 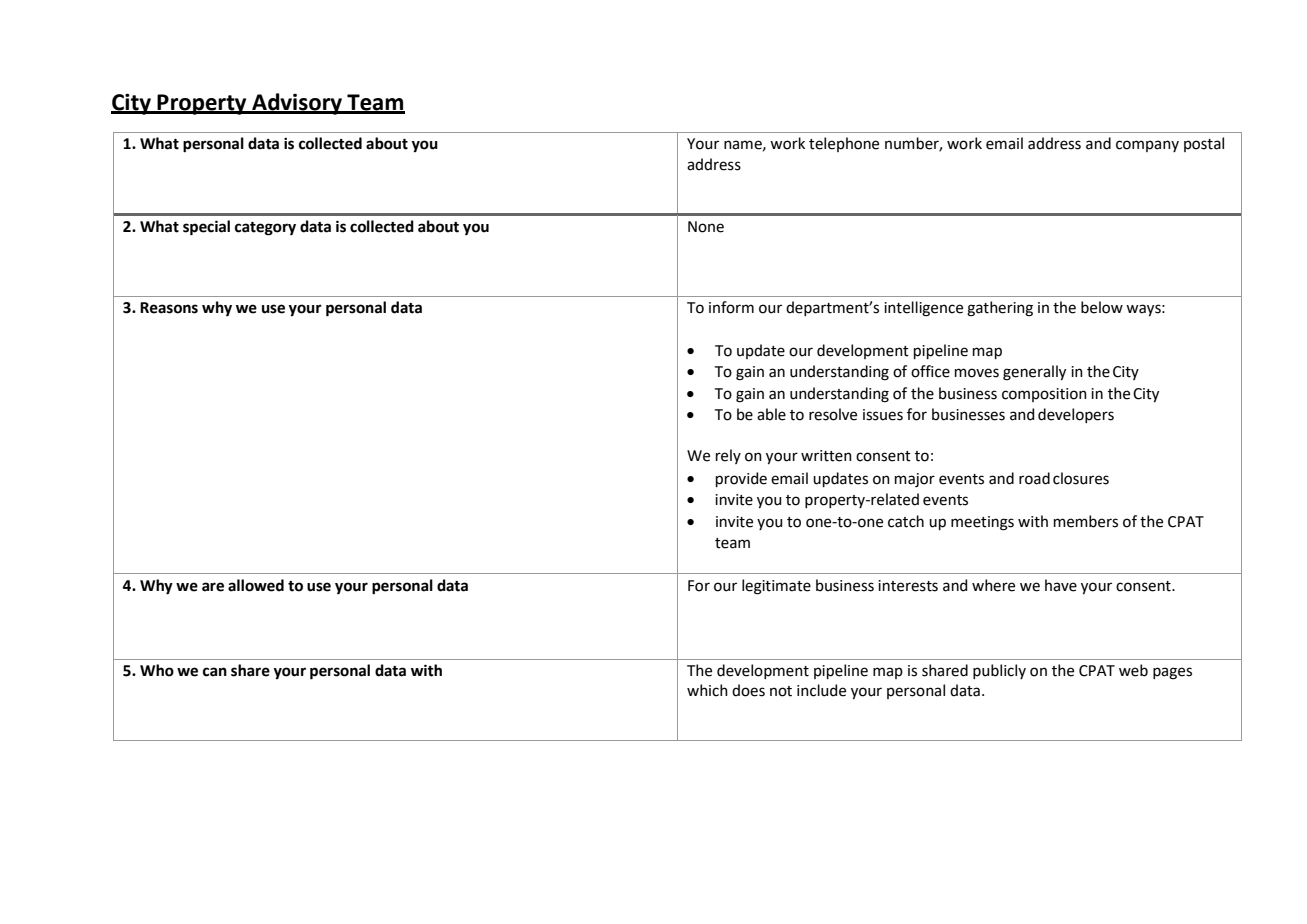 What do you see at coordinates (215, 672) in the screenshot?
I see `can` at bounding box center [215, 672].
